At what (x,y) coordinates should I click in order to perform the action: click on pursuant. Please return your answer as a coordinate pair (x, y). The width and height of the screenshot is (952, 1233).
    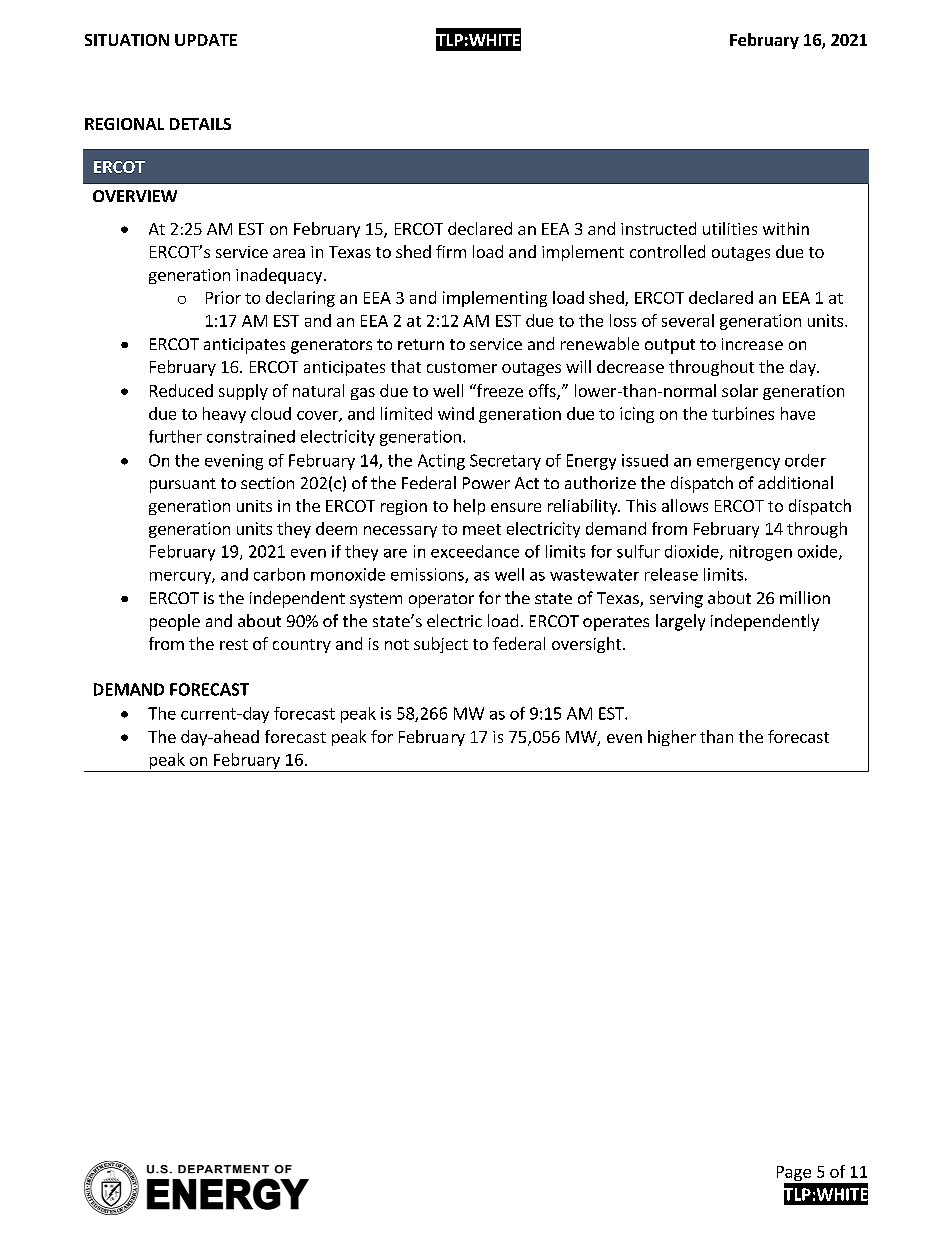
    Looking at the image, I should click on (183, 485).
